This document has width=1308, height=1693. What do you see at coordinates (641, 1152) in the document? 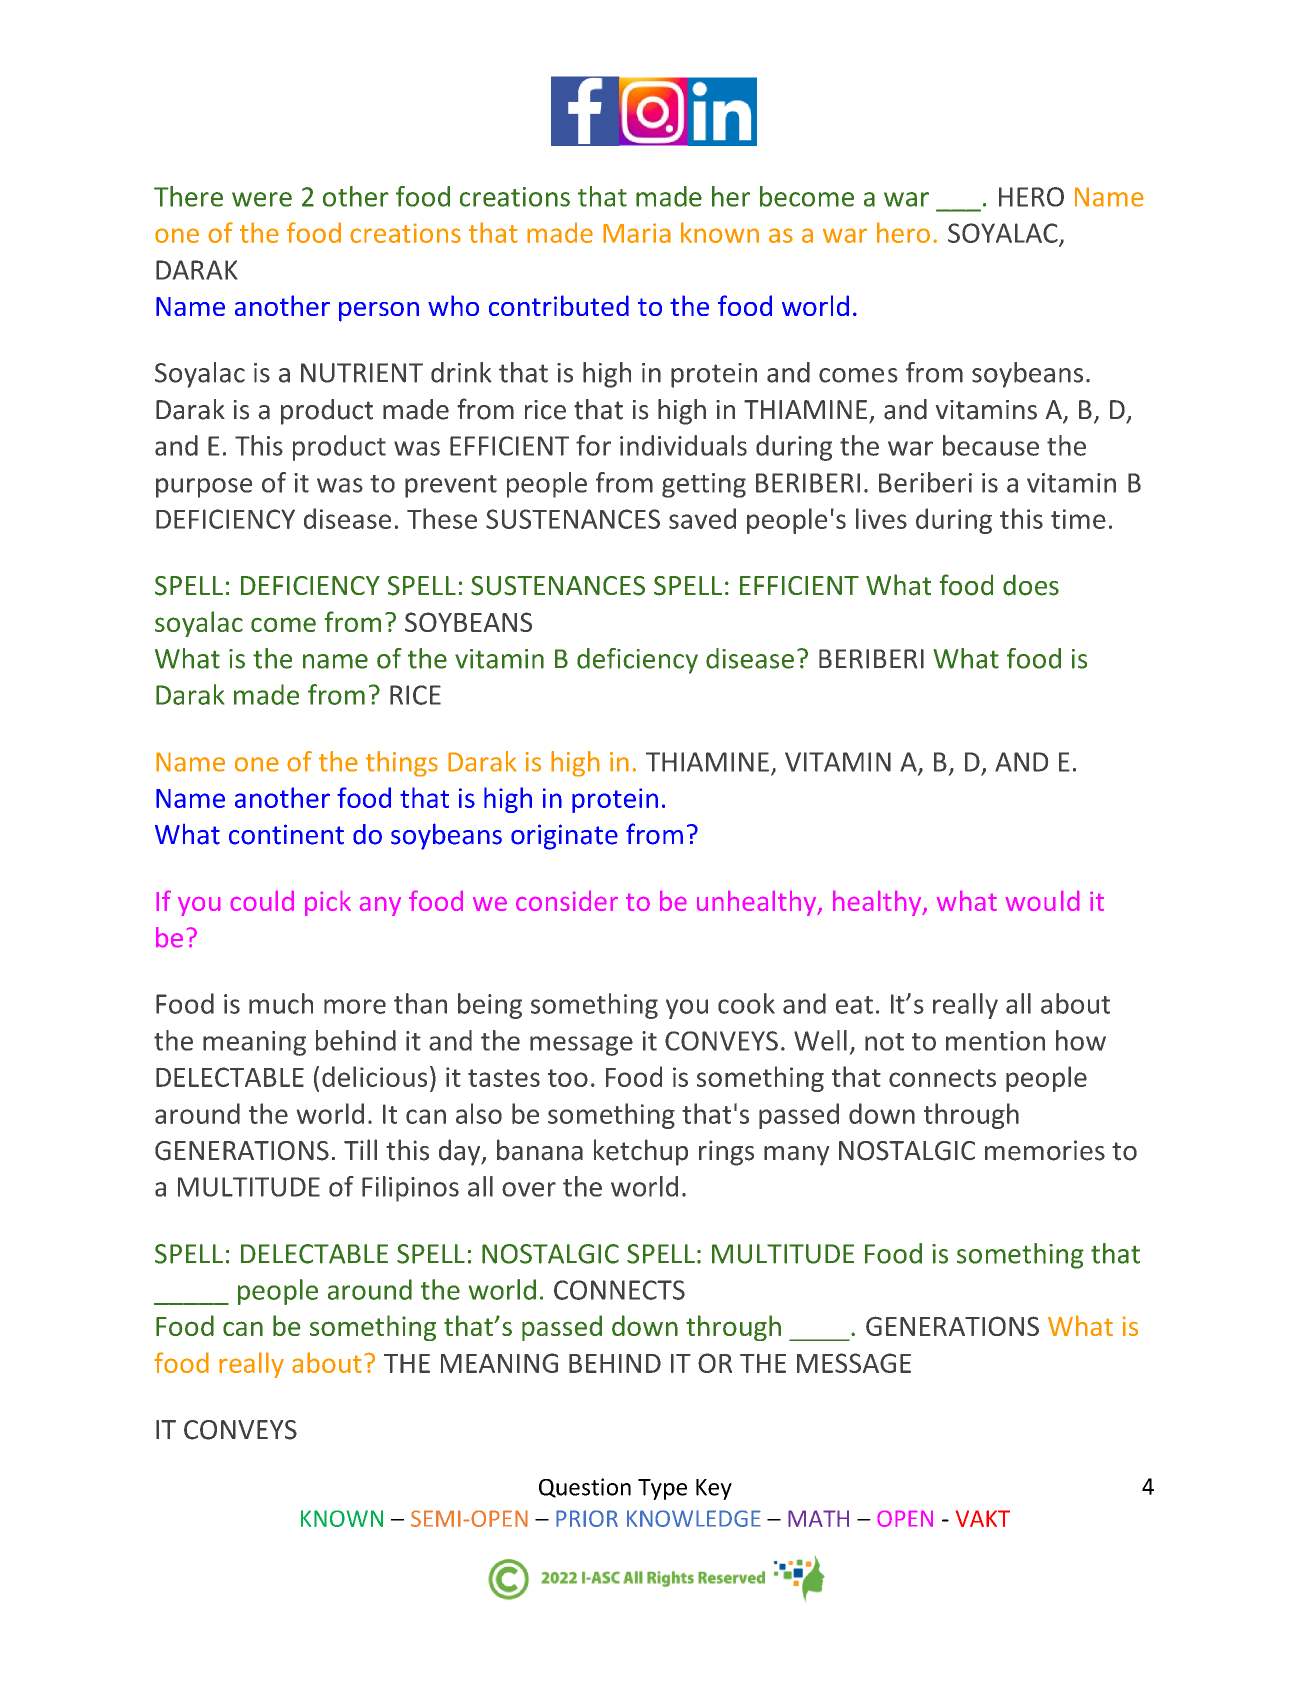
I see `ketchup` at bounding box center [641, 1152].
